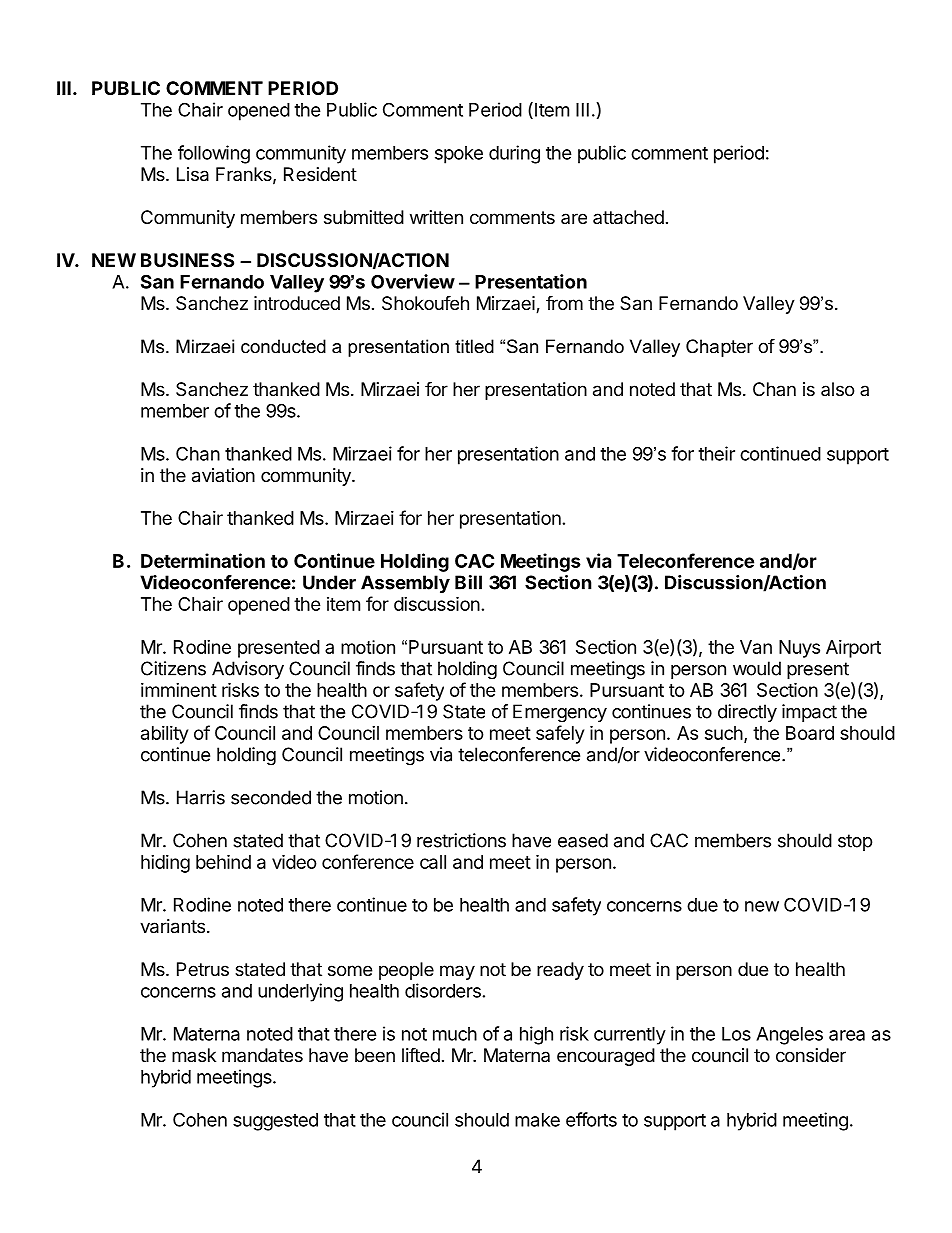  Describe the element at coordinates (537, 1120) in the screenshot. I see `make` at that location.
